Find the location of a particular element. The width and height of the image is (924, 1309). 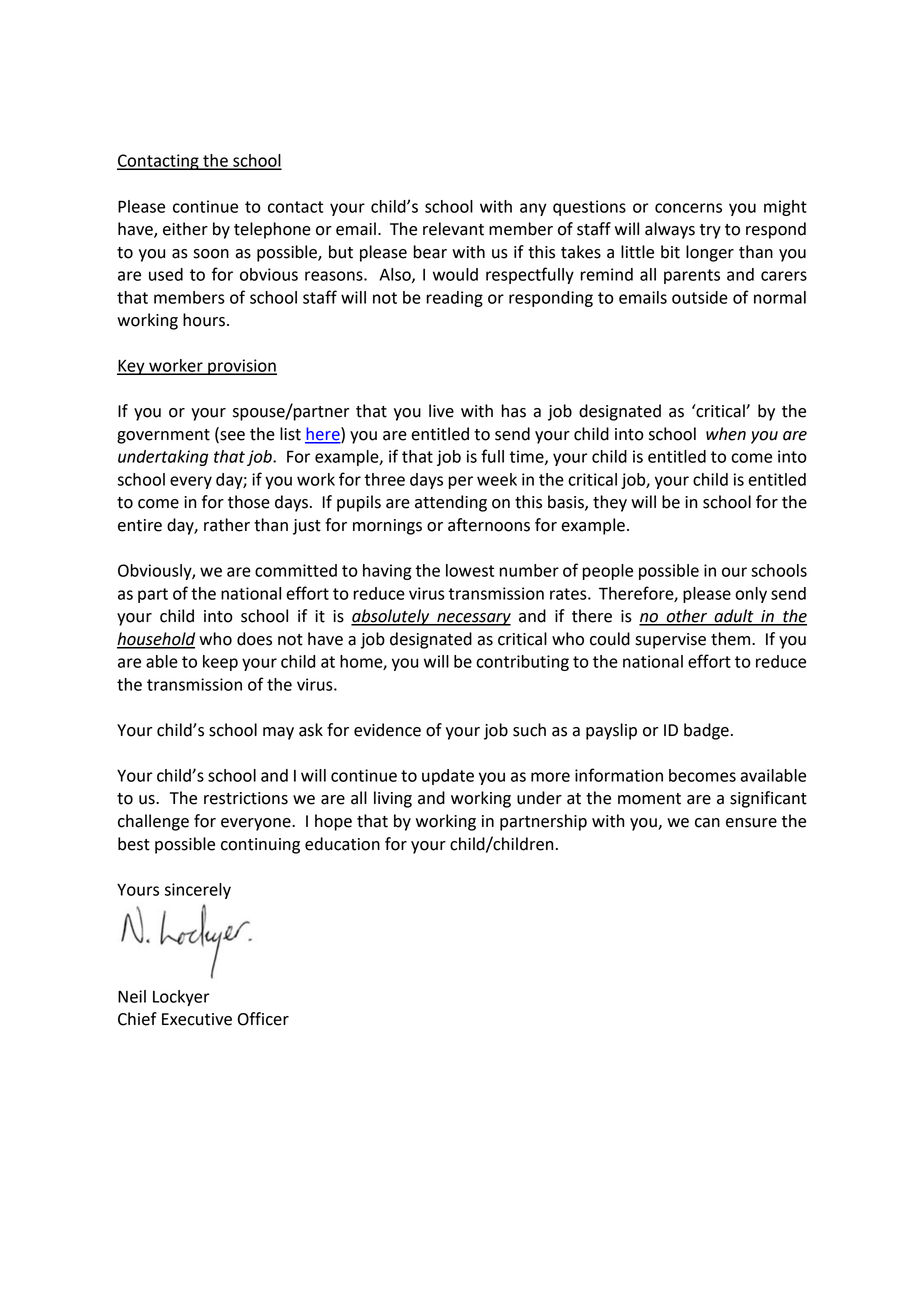

other is located at coordinates (687, 617).
